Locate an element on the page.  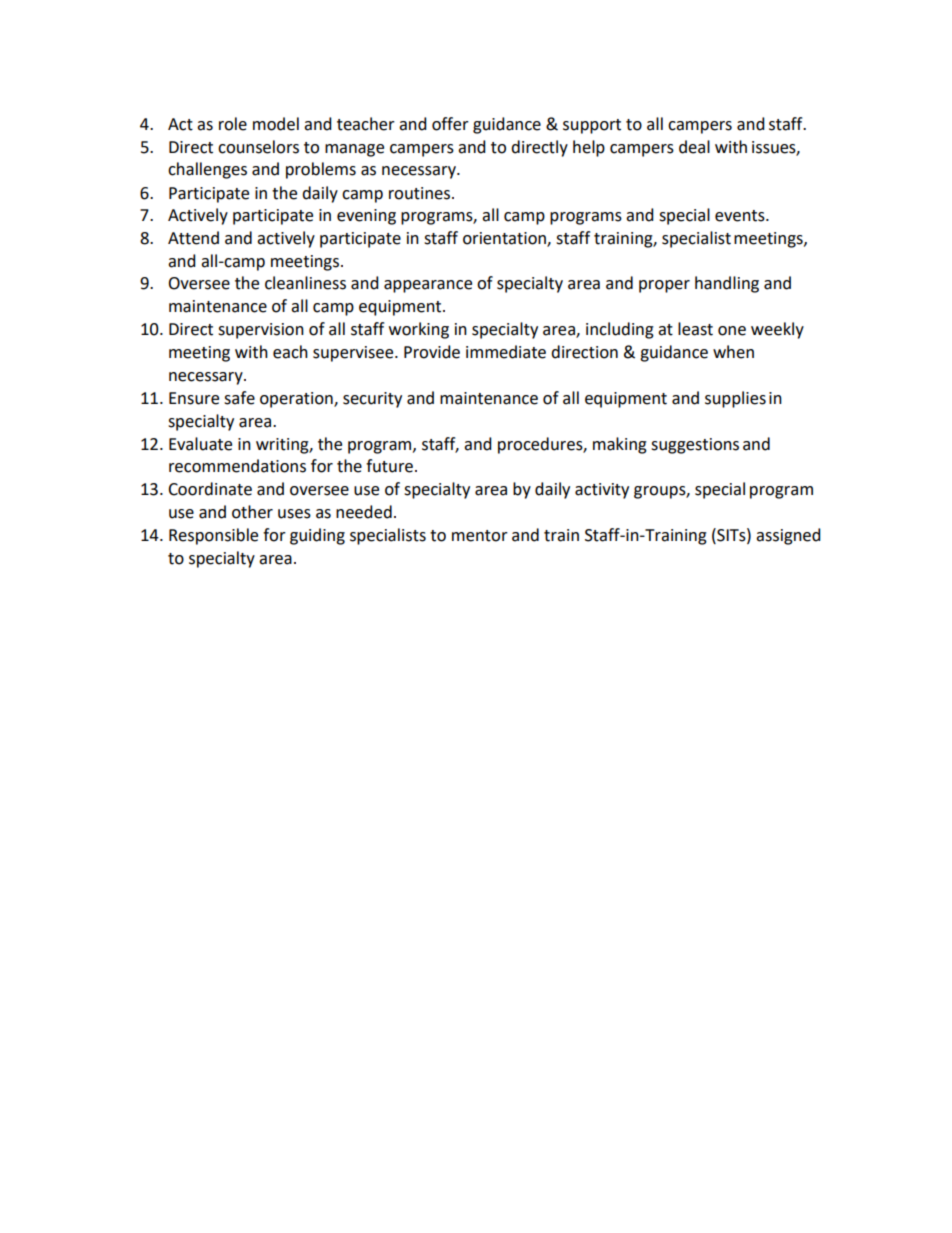
immediate is located at coordinates (506, 352).
